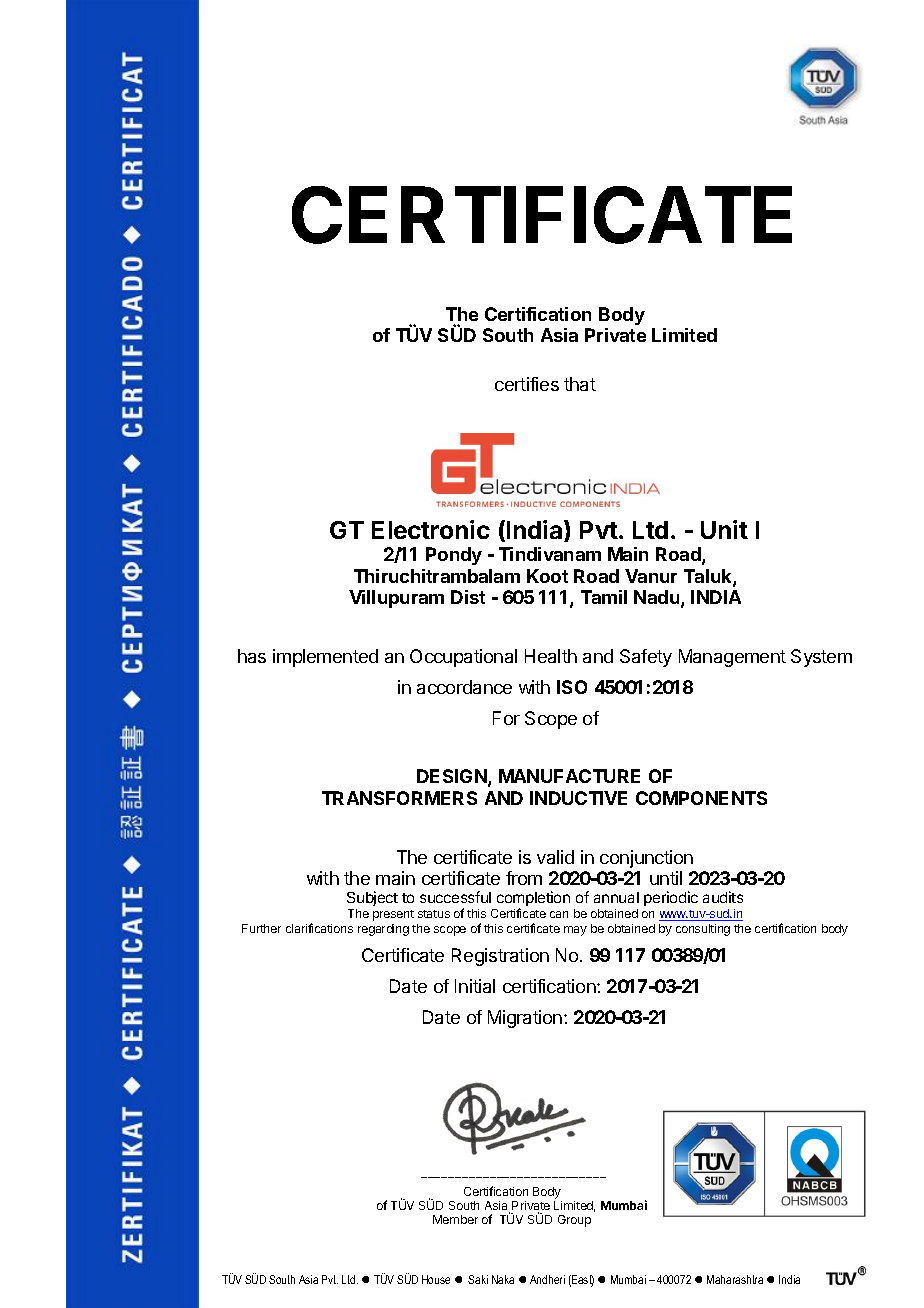 Image resolution: width=924 pixels, height=1308 pixels. Describe the element at coordinates (527, 384) in the image. I see `certifies` at that location.
